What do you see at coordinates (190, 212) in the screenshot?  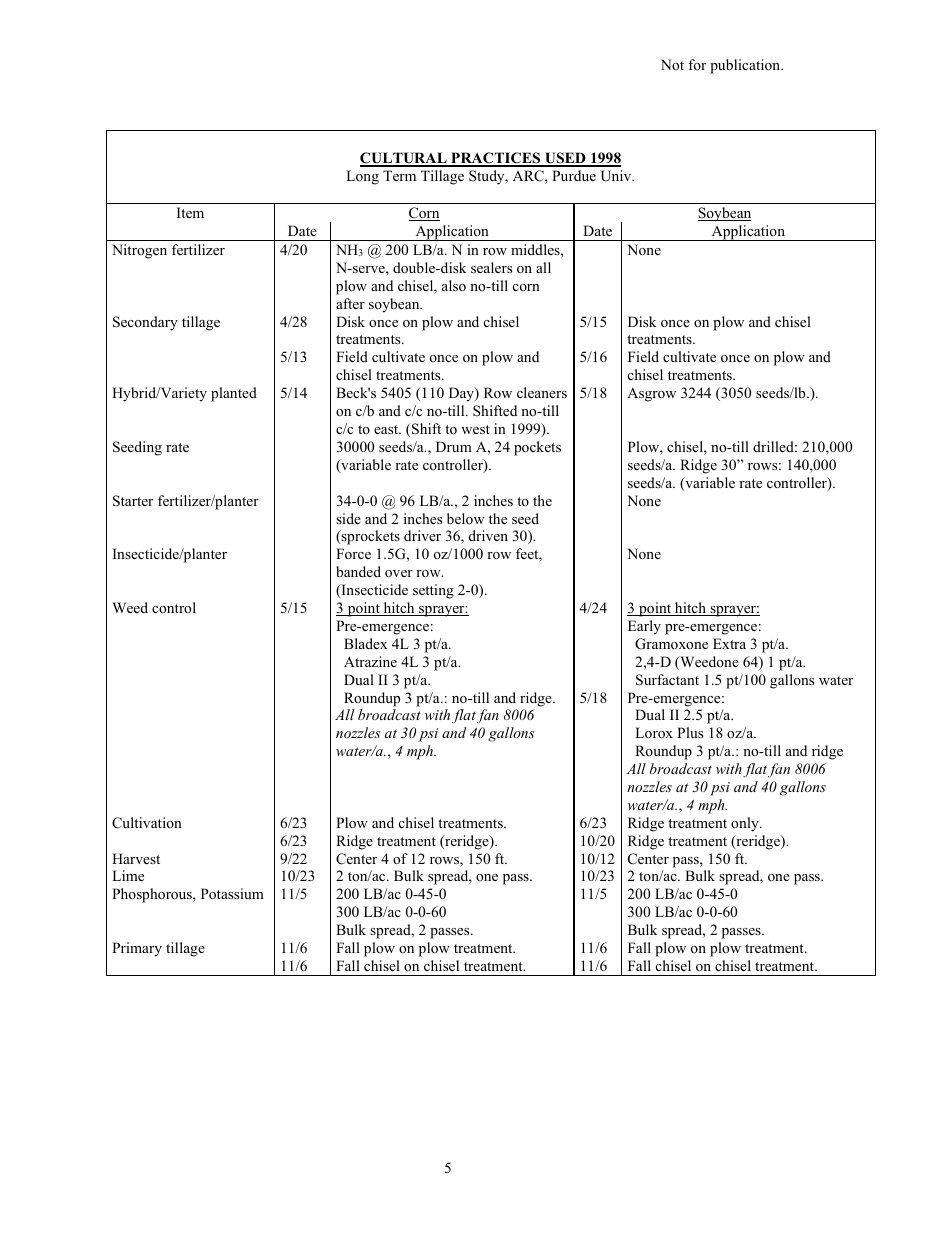 I see `Item` at bounding box center [190, 212].
